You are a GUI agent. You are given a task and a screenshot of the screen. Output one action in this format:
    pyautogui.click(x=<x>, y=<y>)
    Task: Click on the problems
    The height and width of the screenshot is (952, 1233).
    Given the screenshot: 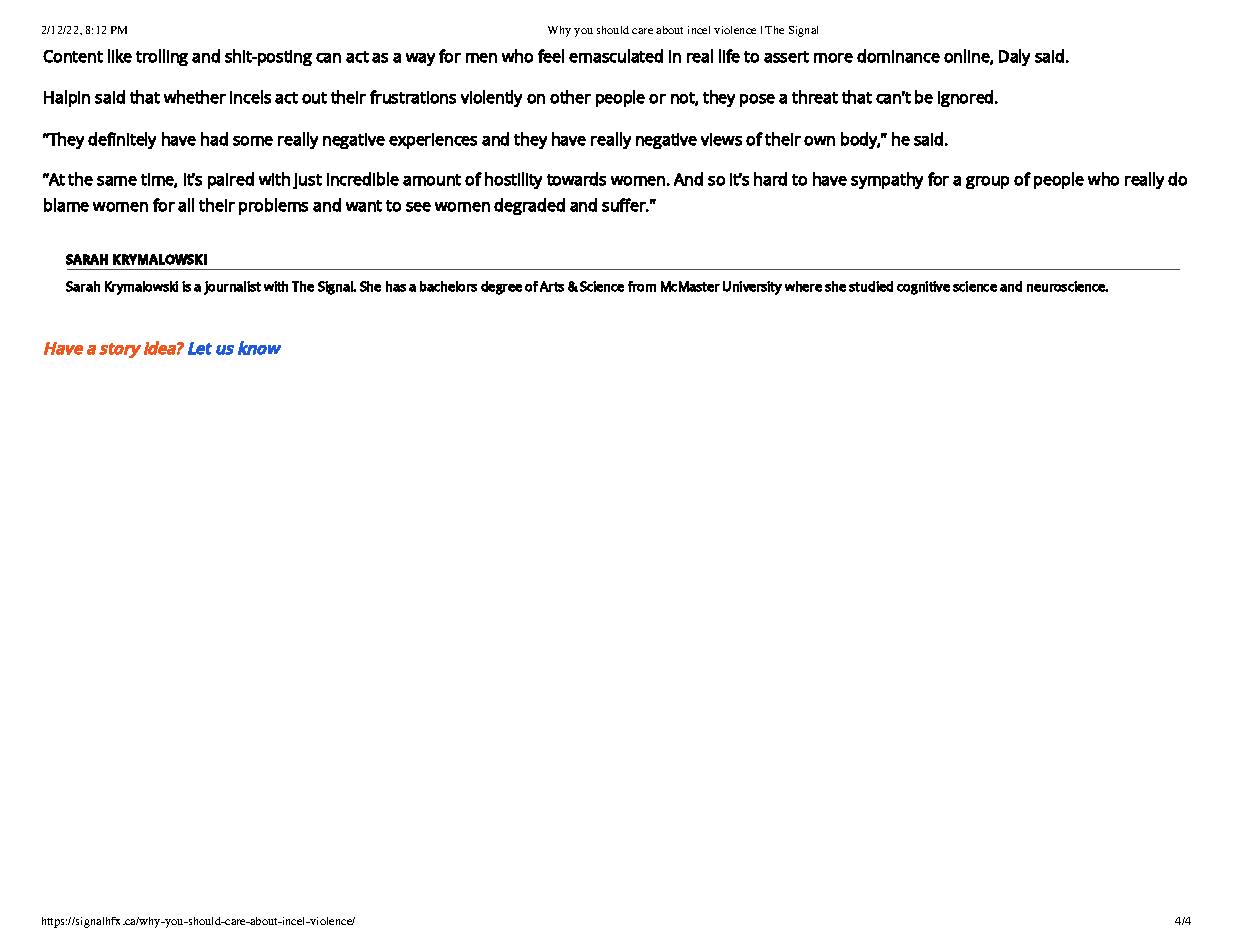 What is the action you would take?
    pyautogui.click(x=273, y=206)
